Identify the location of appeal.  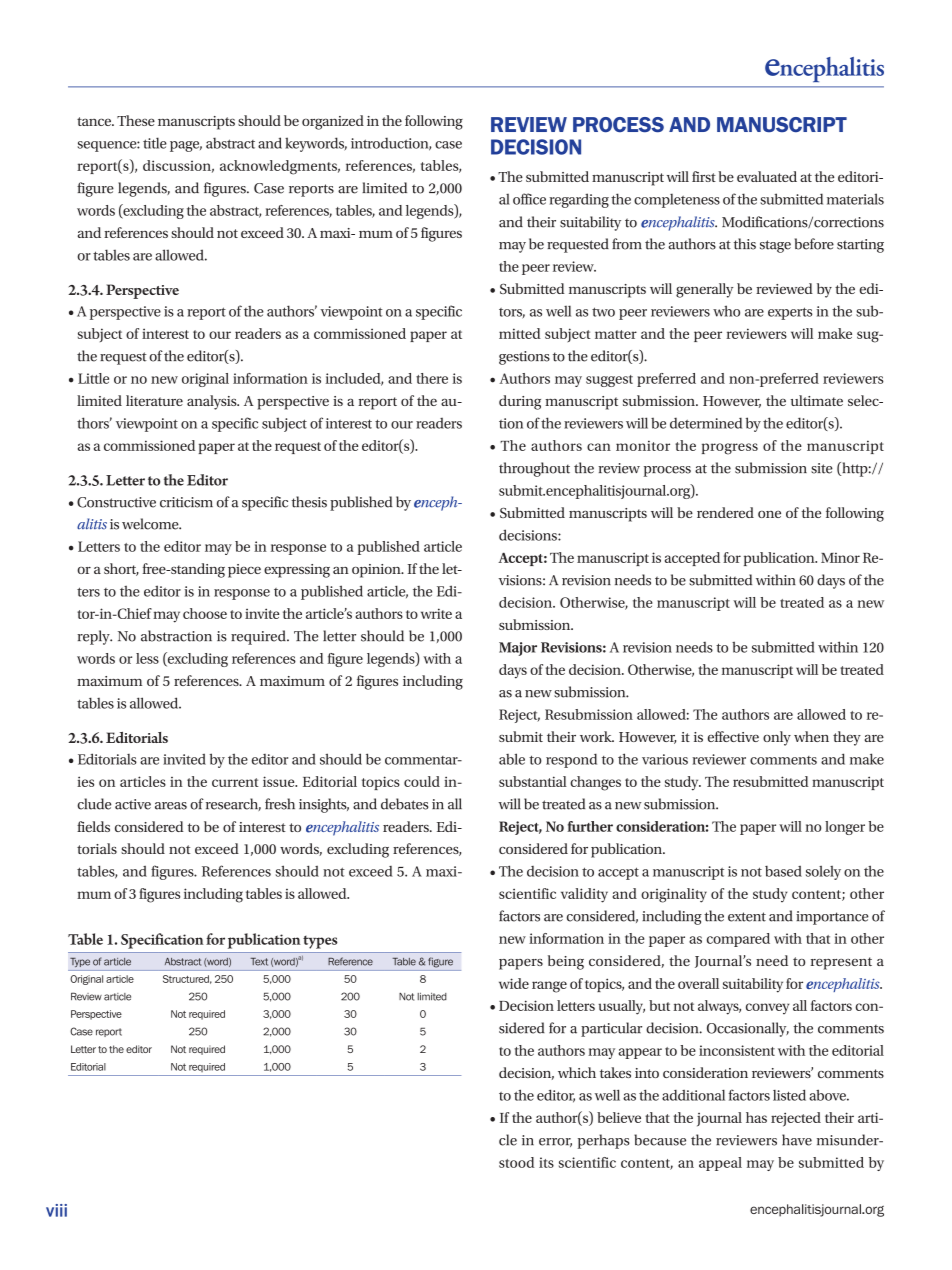
(720, 1164).
